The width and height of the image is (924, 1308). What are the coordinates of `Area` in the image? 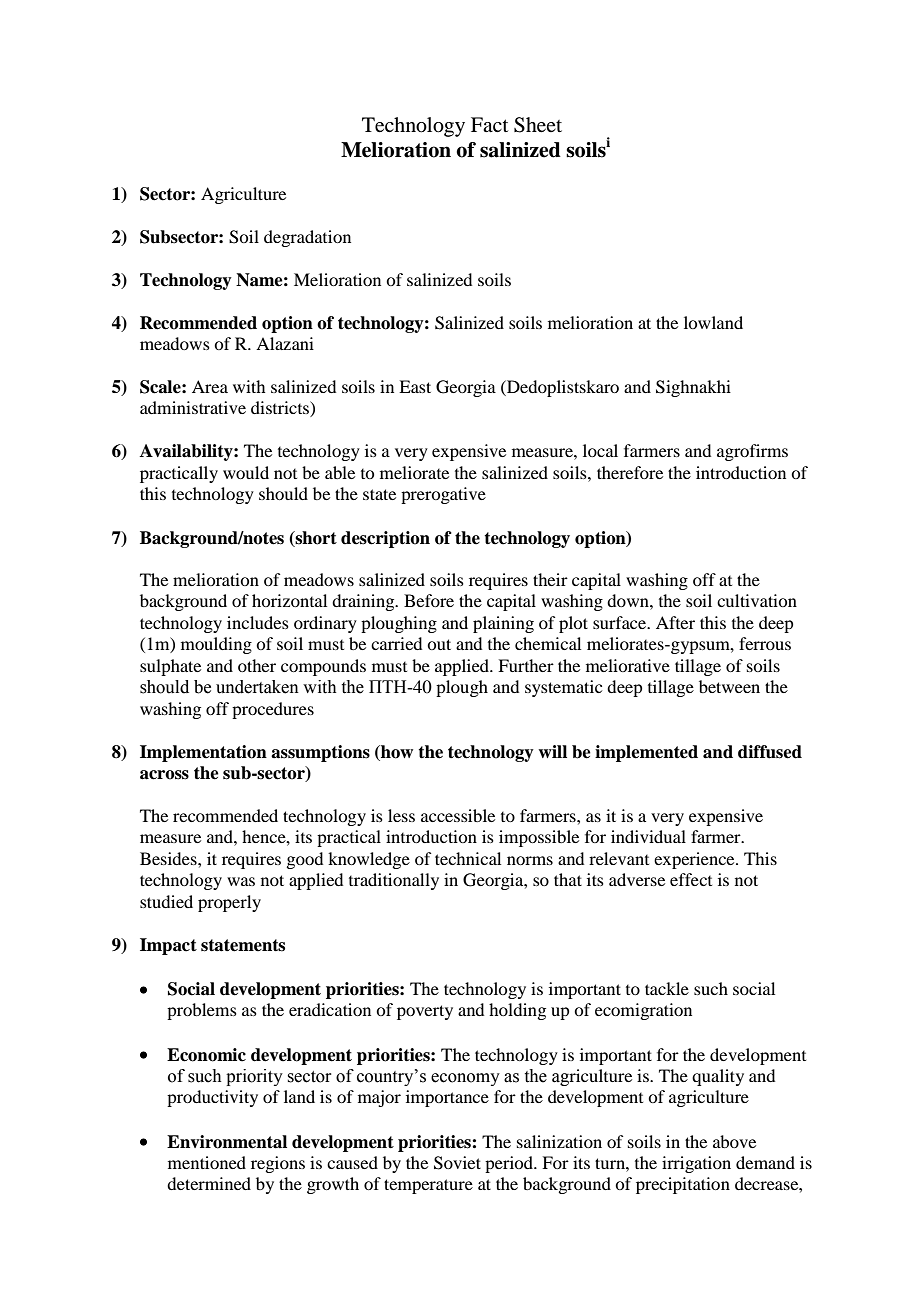 It's located at (210, 386).
